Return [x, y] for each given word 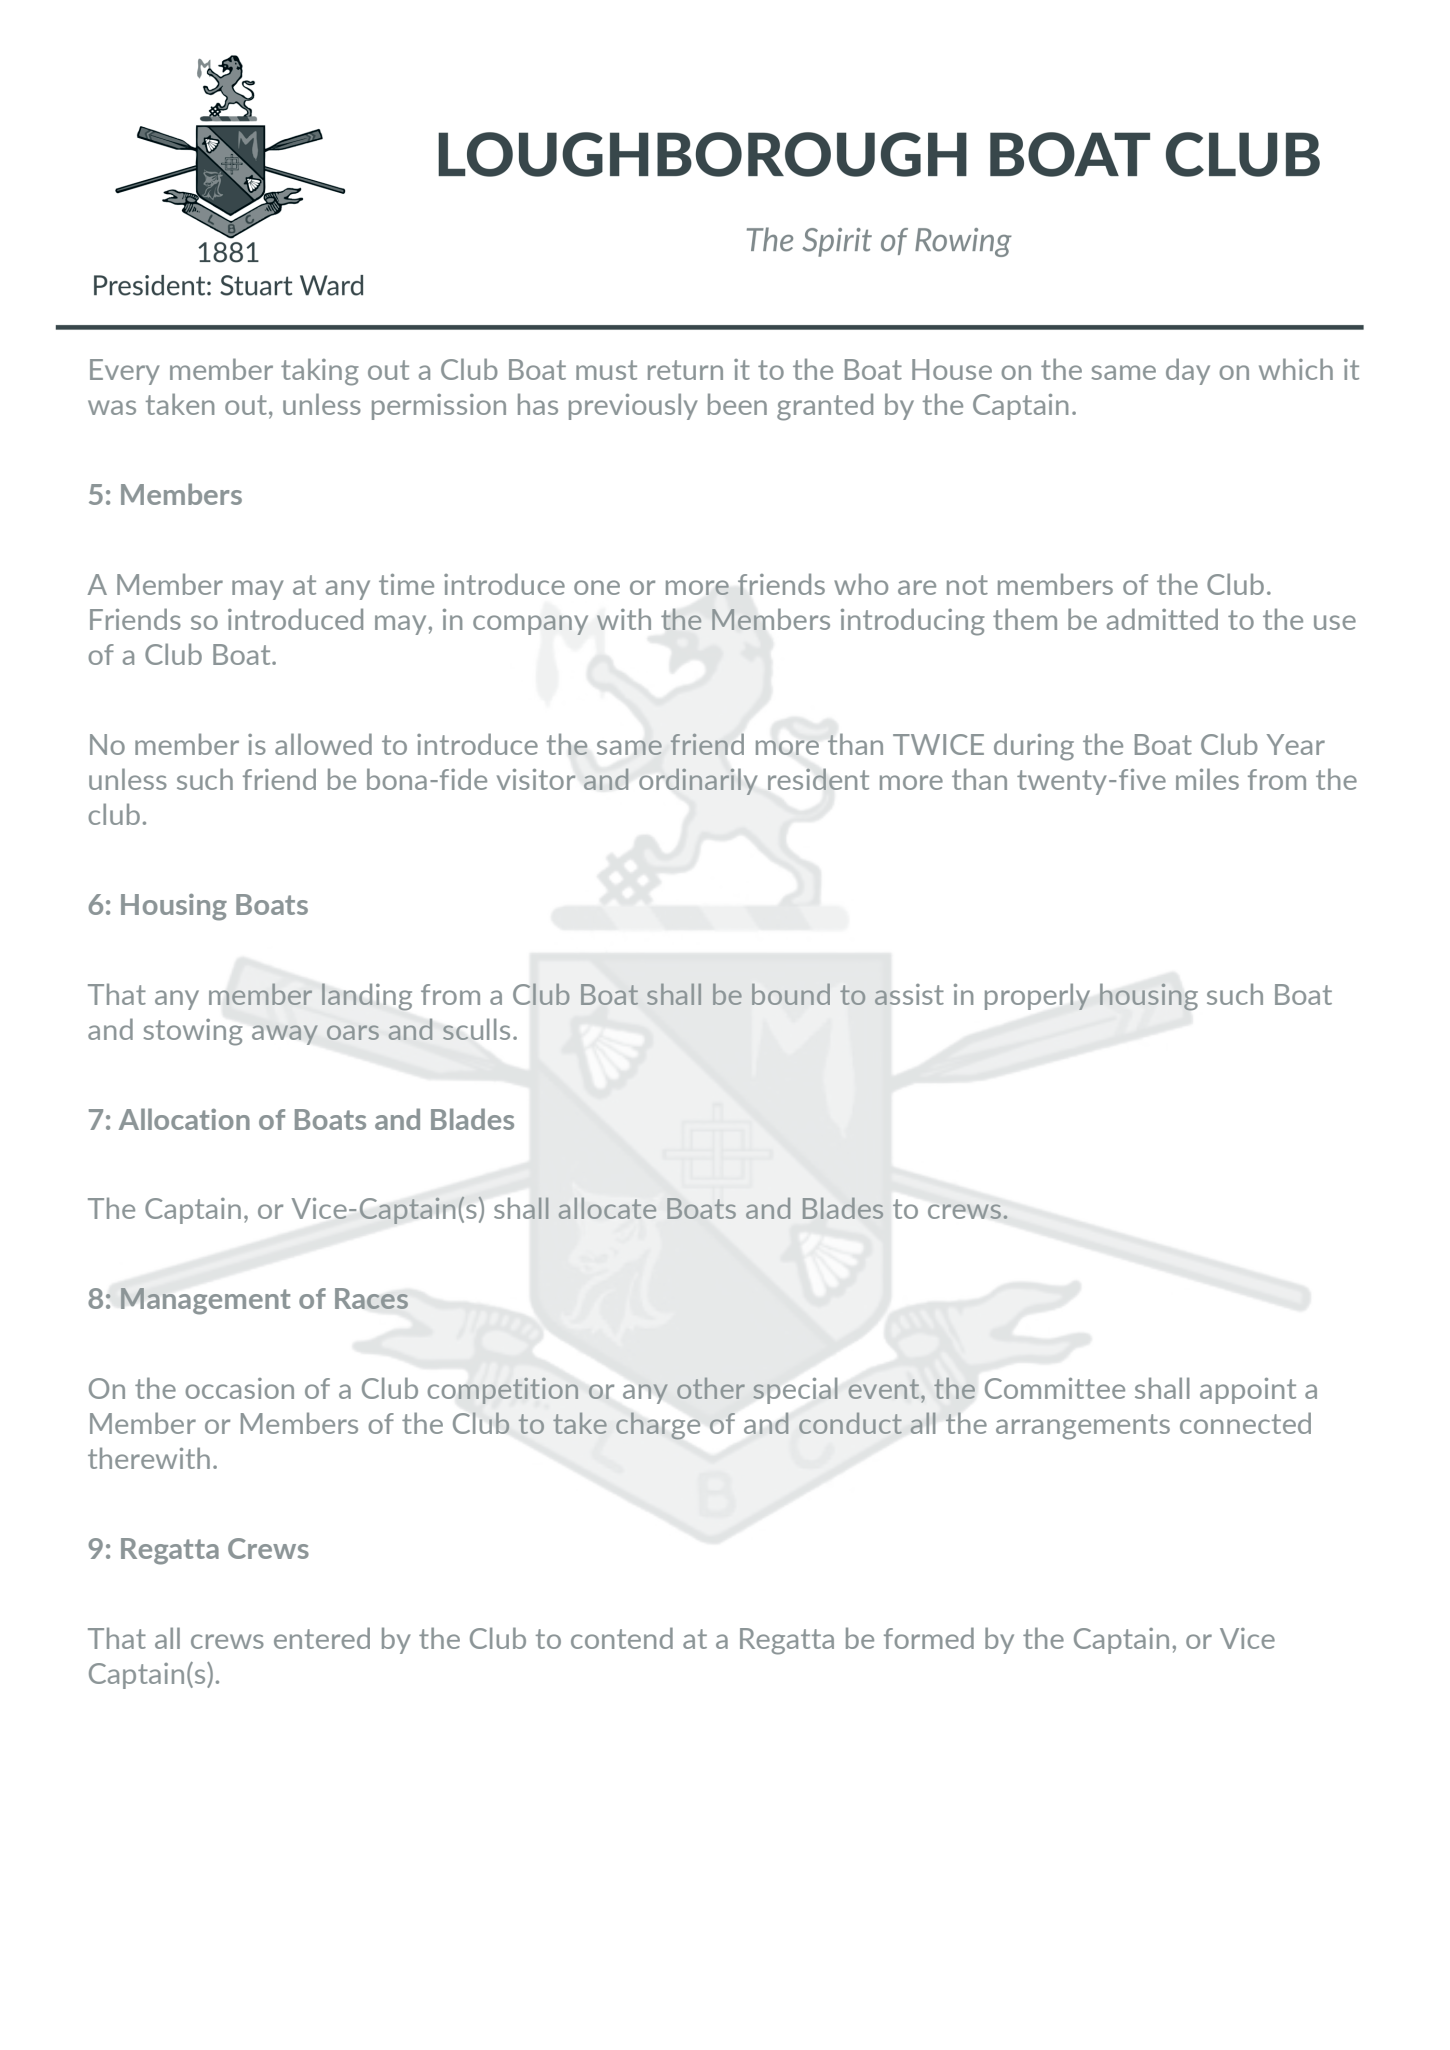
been [737, 404]
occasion [239, 1388]
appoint [1248, 1391]
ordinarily [698, 782]
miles [1207, 779]
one [597, 587]
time [406, 584]
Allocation [184, 1119]
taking [320, 372]
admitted [1162, 619]
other [711, 1388]
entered [322, 1638]
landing [367, 997]
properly [1037, 996]
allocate [607, 1208]
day [1188, 371]
